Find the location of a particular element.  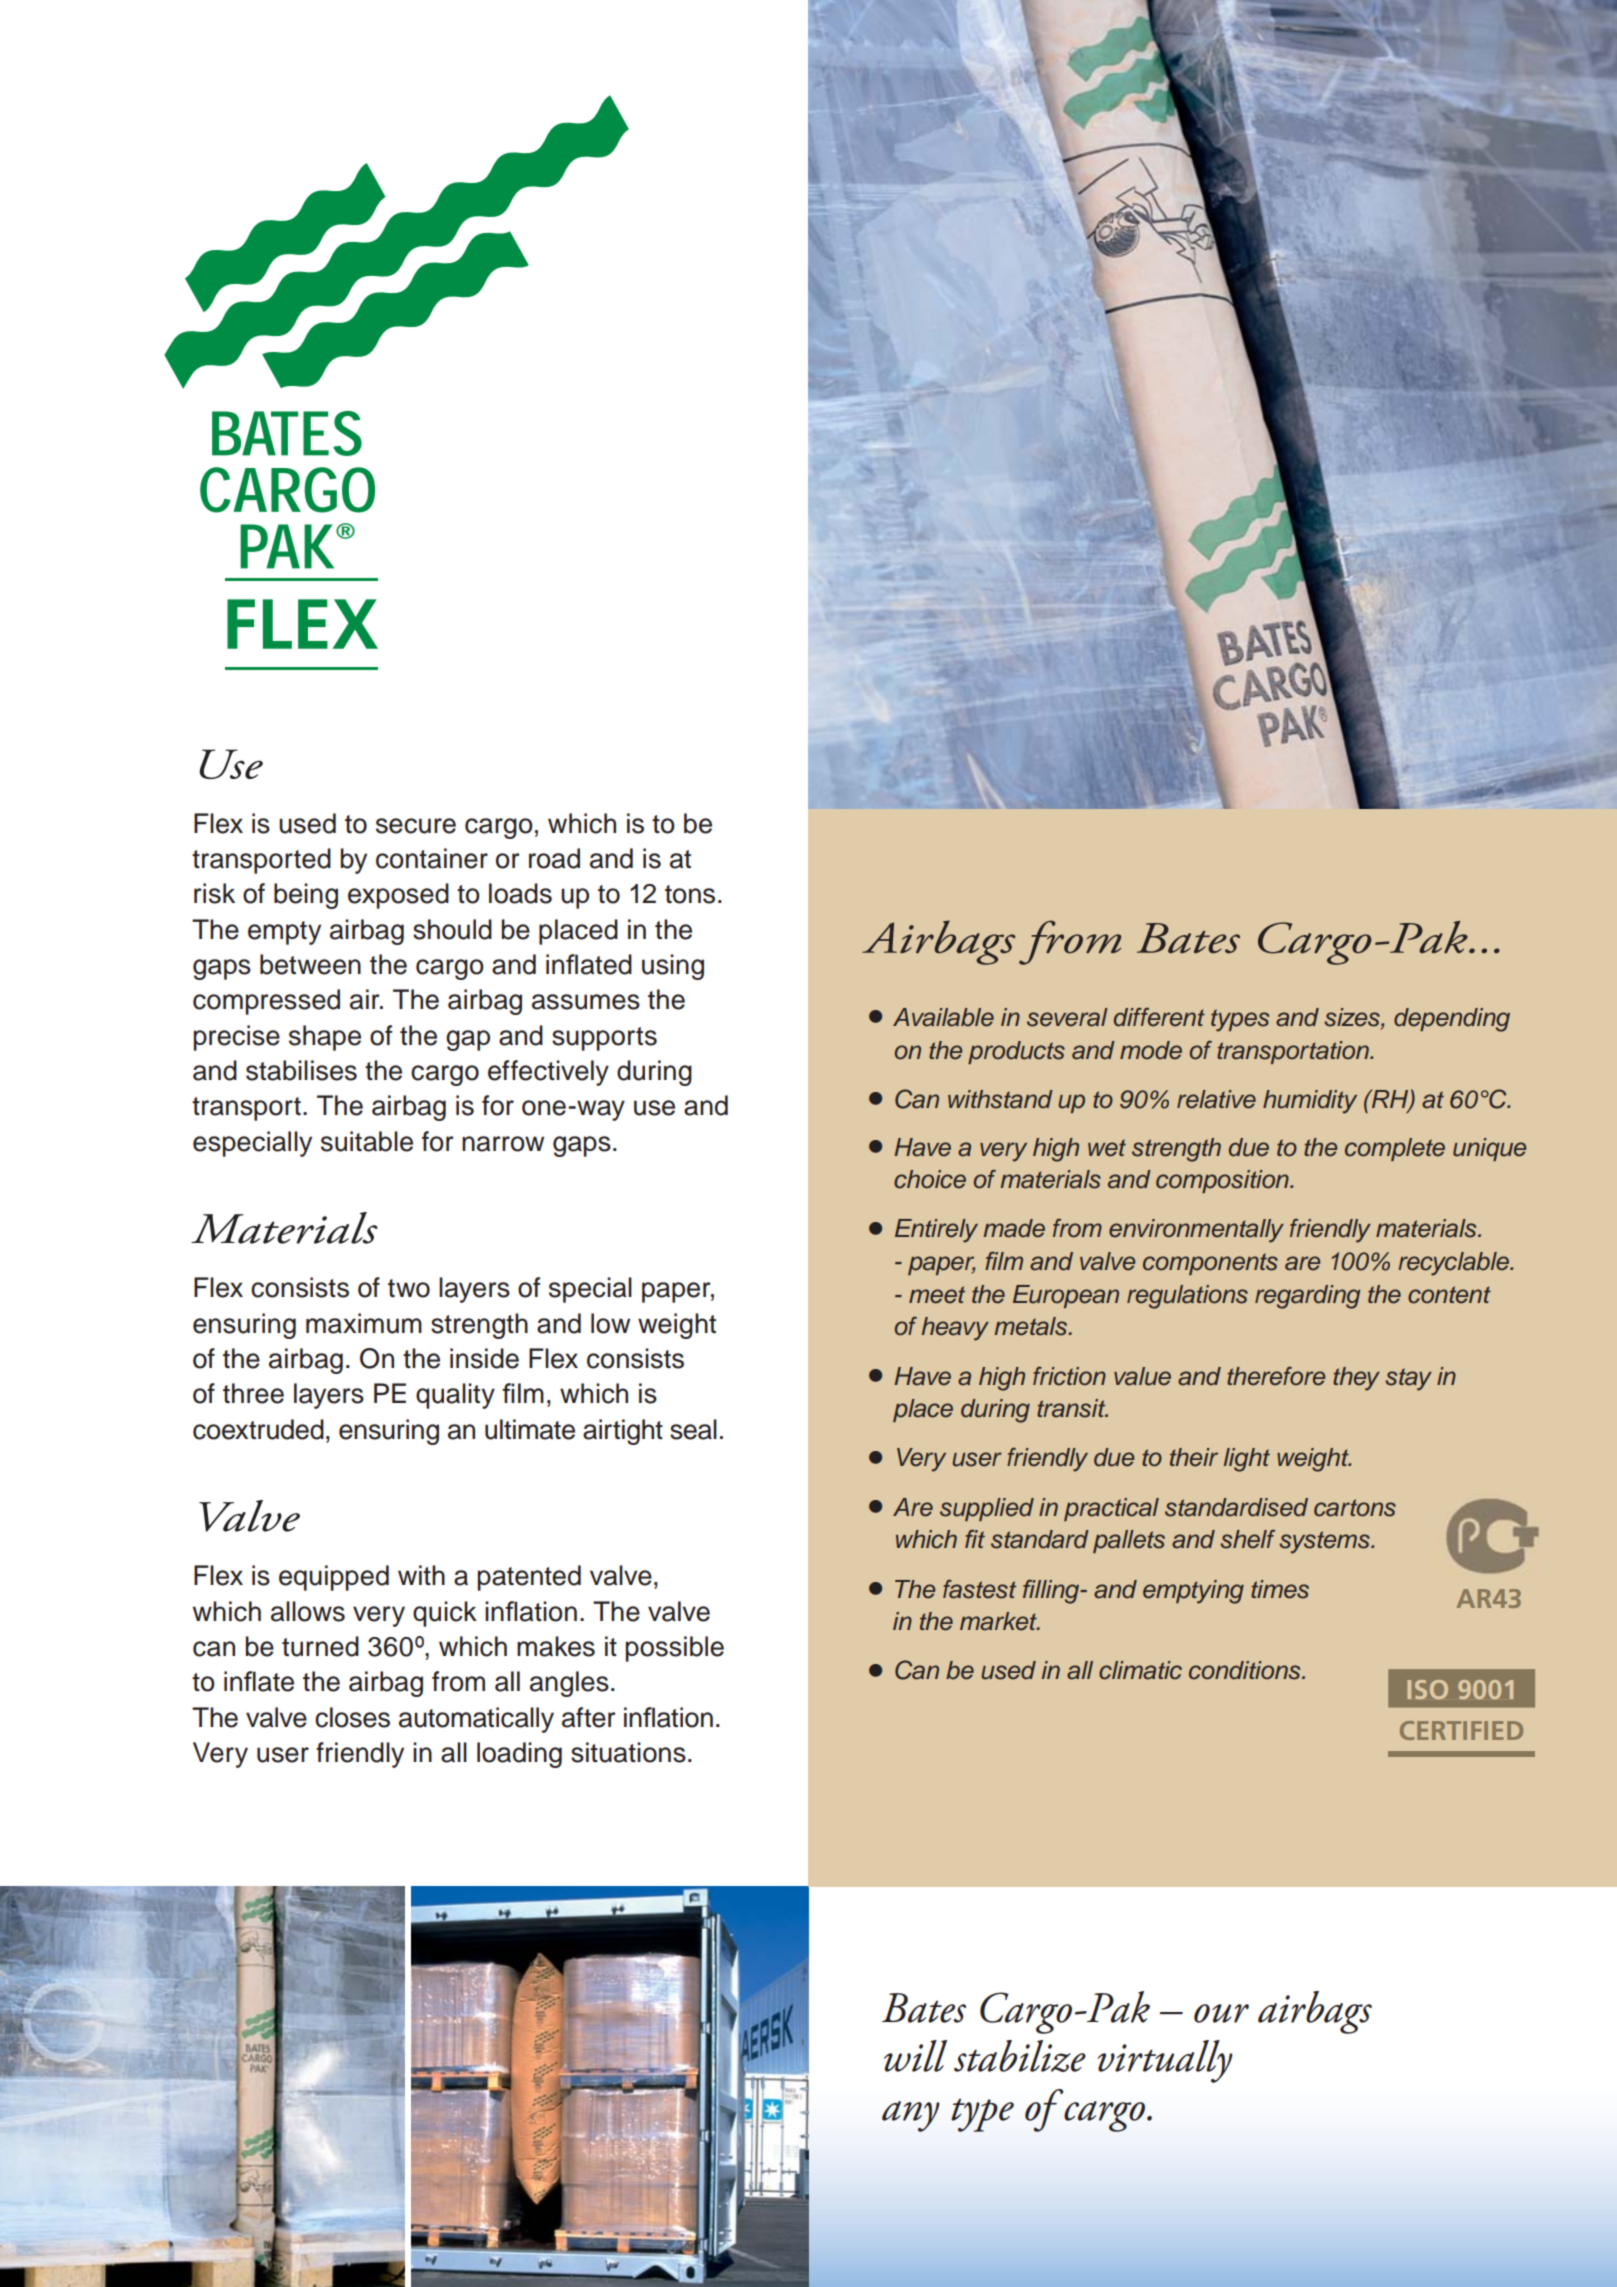

supplied is located at coordinates (987, 1509).
